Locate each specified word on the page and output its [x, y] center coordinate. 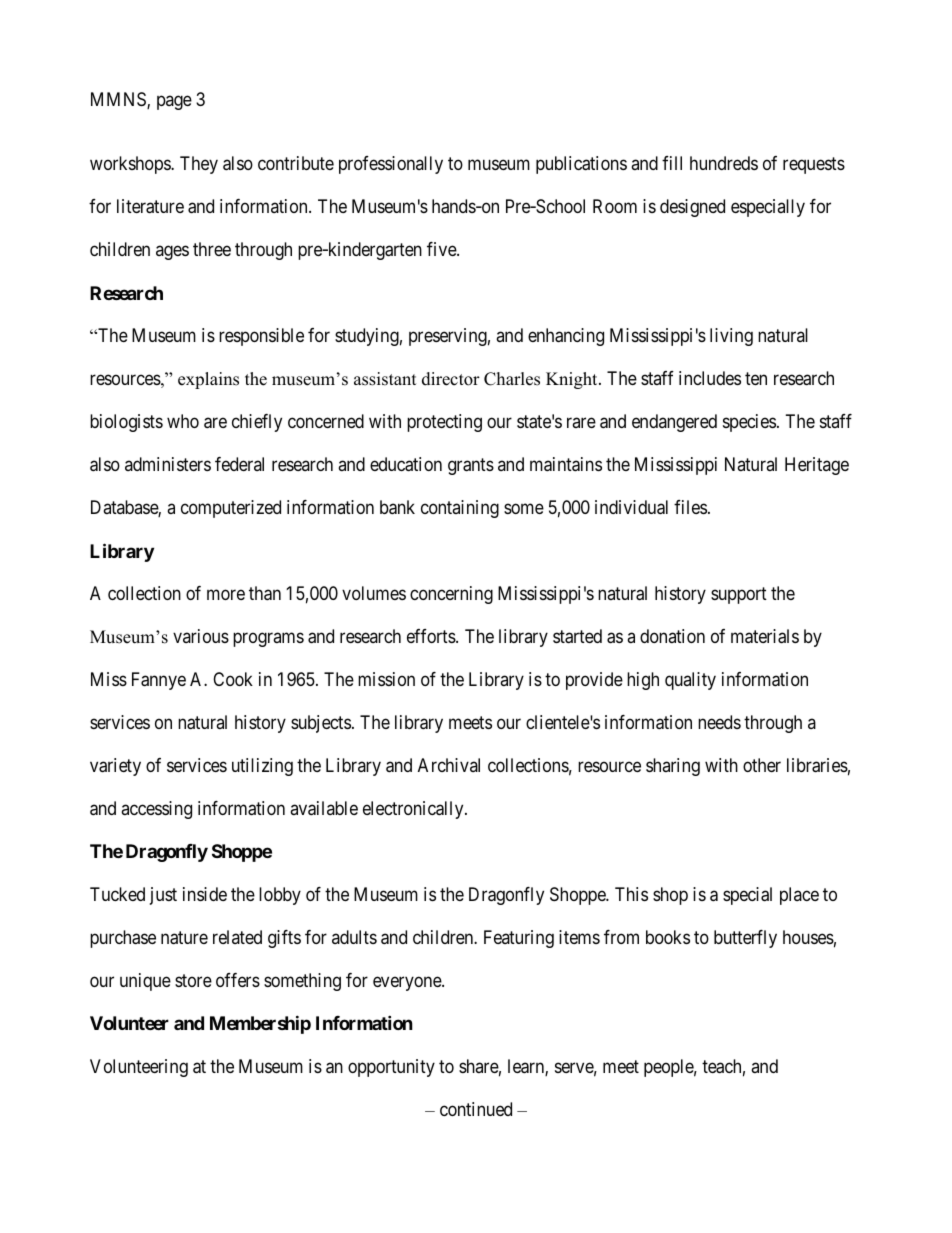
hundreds [724, 163]
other [762, 765]
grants [471, 467]
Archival [449, 765]
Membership [260, 1024]
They [199, 165]
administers [168, 464]
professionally [391, 165]
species [749, 423]
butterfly [745, 939]
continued [476, 1109]
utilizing [262, 767]
